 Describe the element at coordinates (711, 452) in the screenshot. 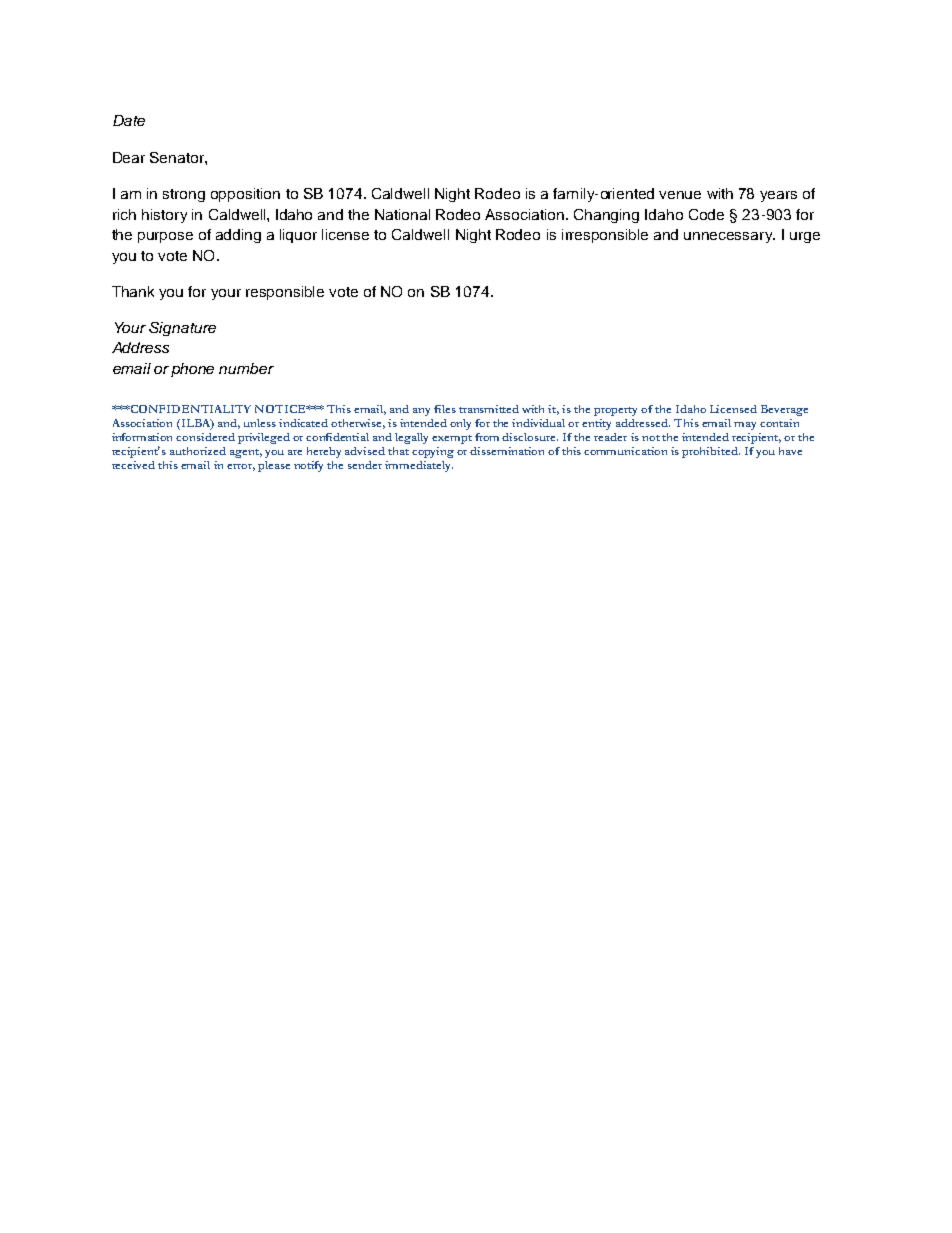

I see `prohibited` at that location.
